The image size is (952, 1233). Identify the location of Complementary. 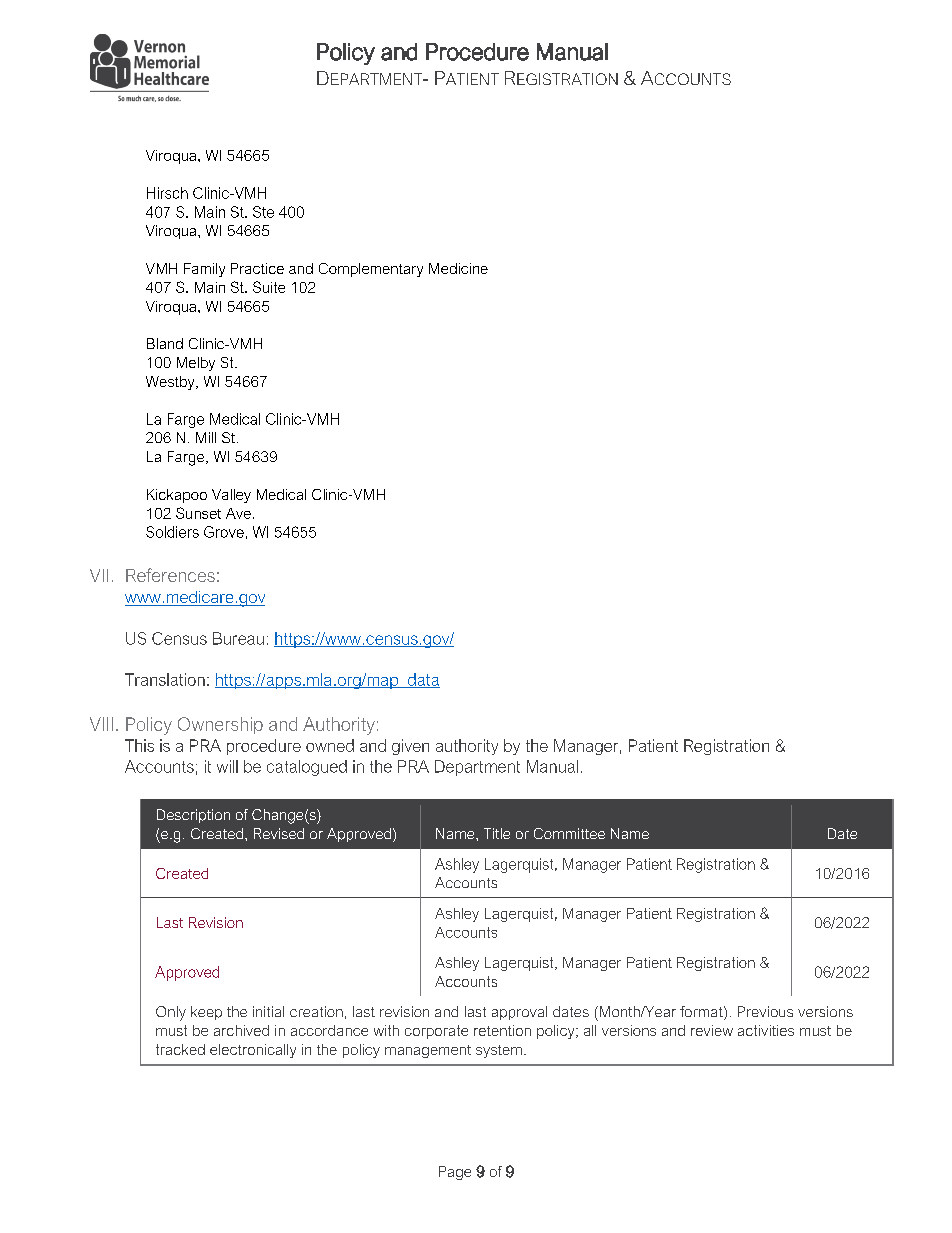
(371, 270).
